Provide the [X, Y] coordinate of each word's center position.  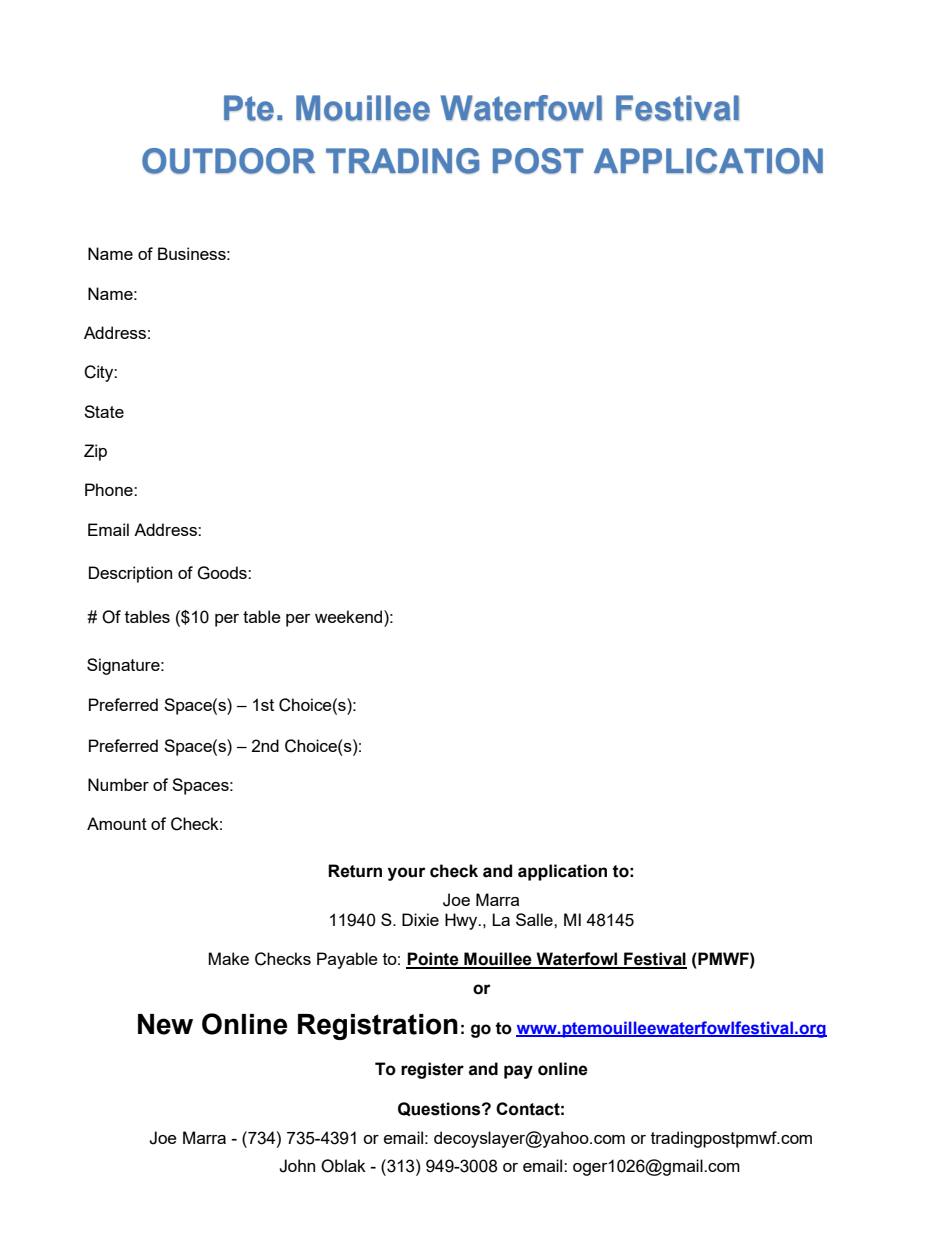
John [297, 1166]
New [165, 1024]
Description [130, 574]
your [407, 874]
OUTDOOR [228, 161]
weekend [350, 616]
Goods [223, 573]
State [104, 411]
